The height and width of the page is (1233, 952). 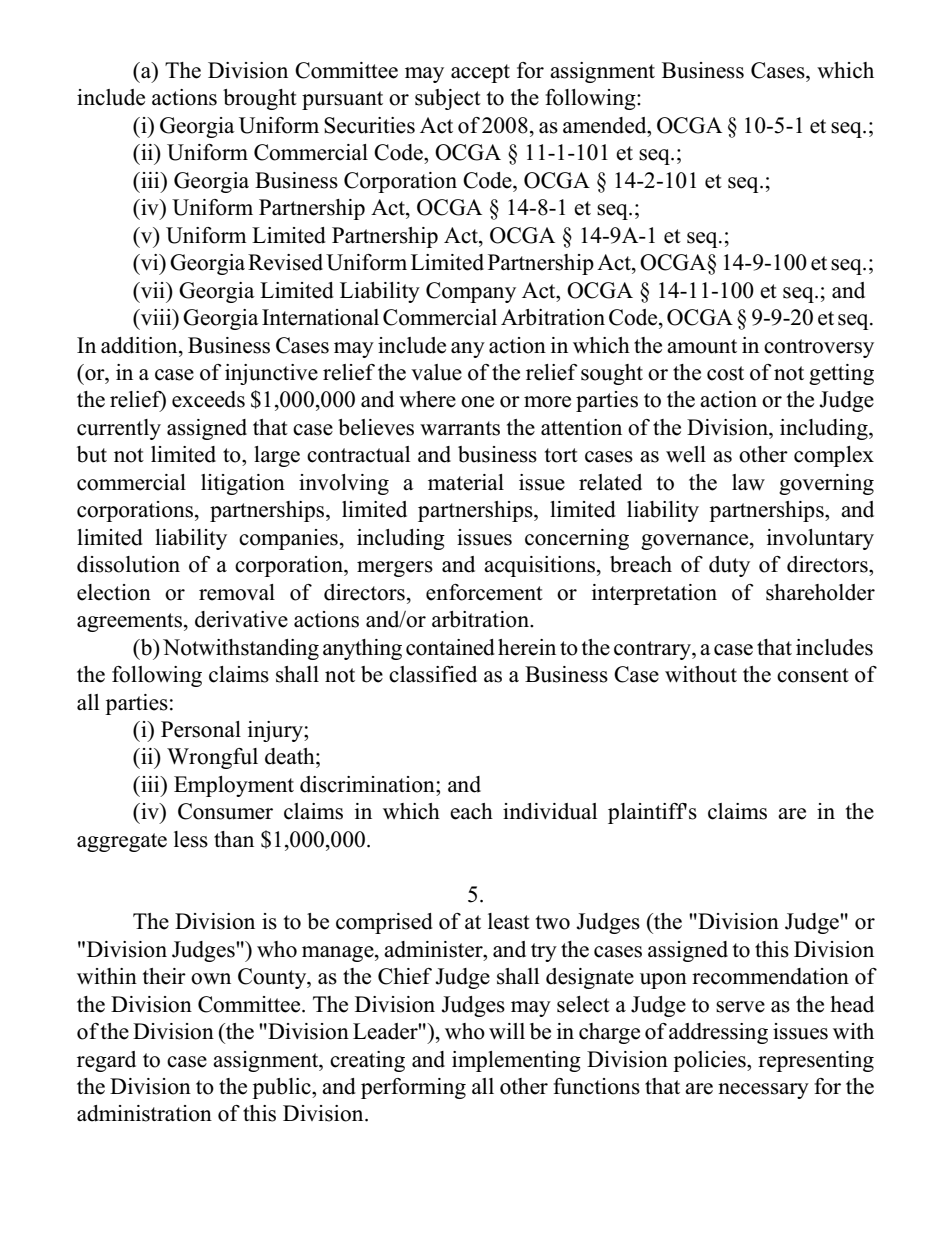 I want to click on enforcement, so click(x=484, y=592).
